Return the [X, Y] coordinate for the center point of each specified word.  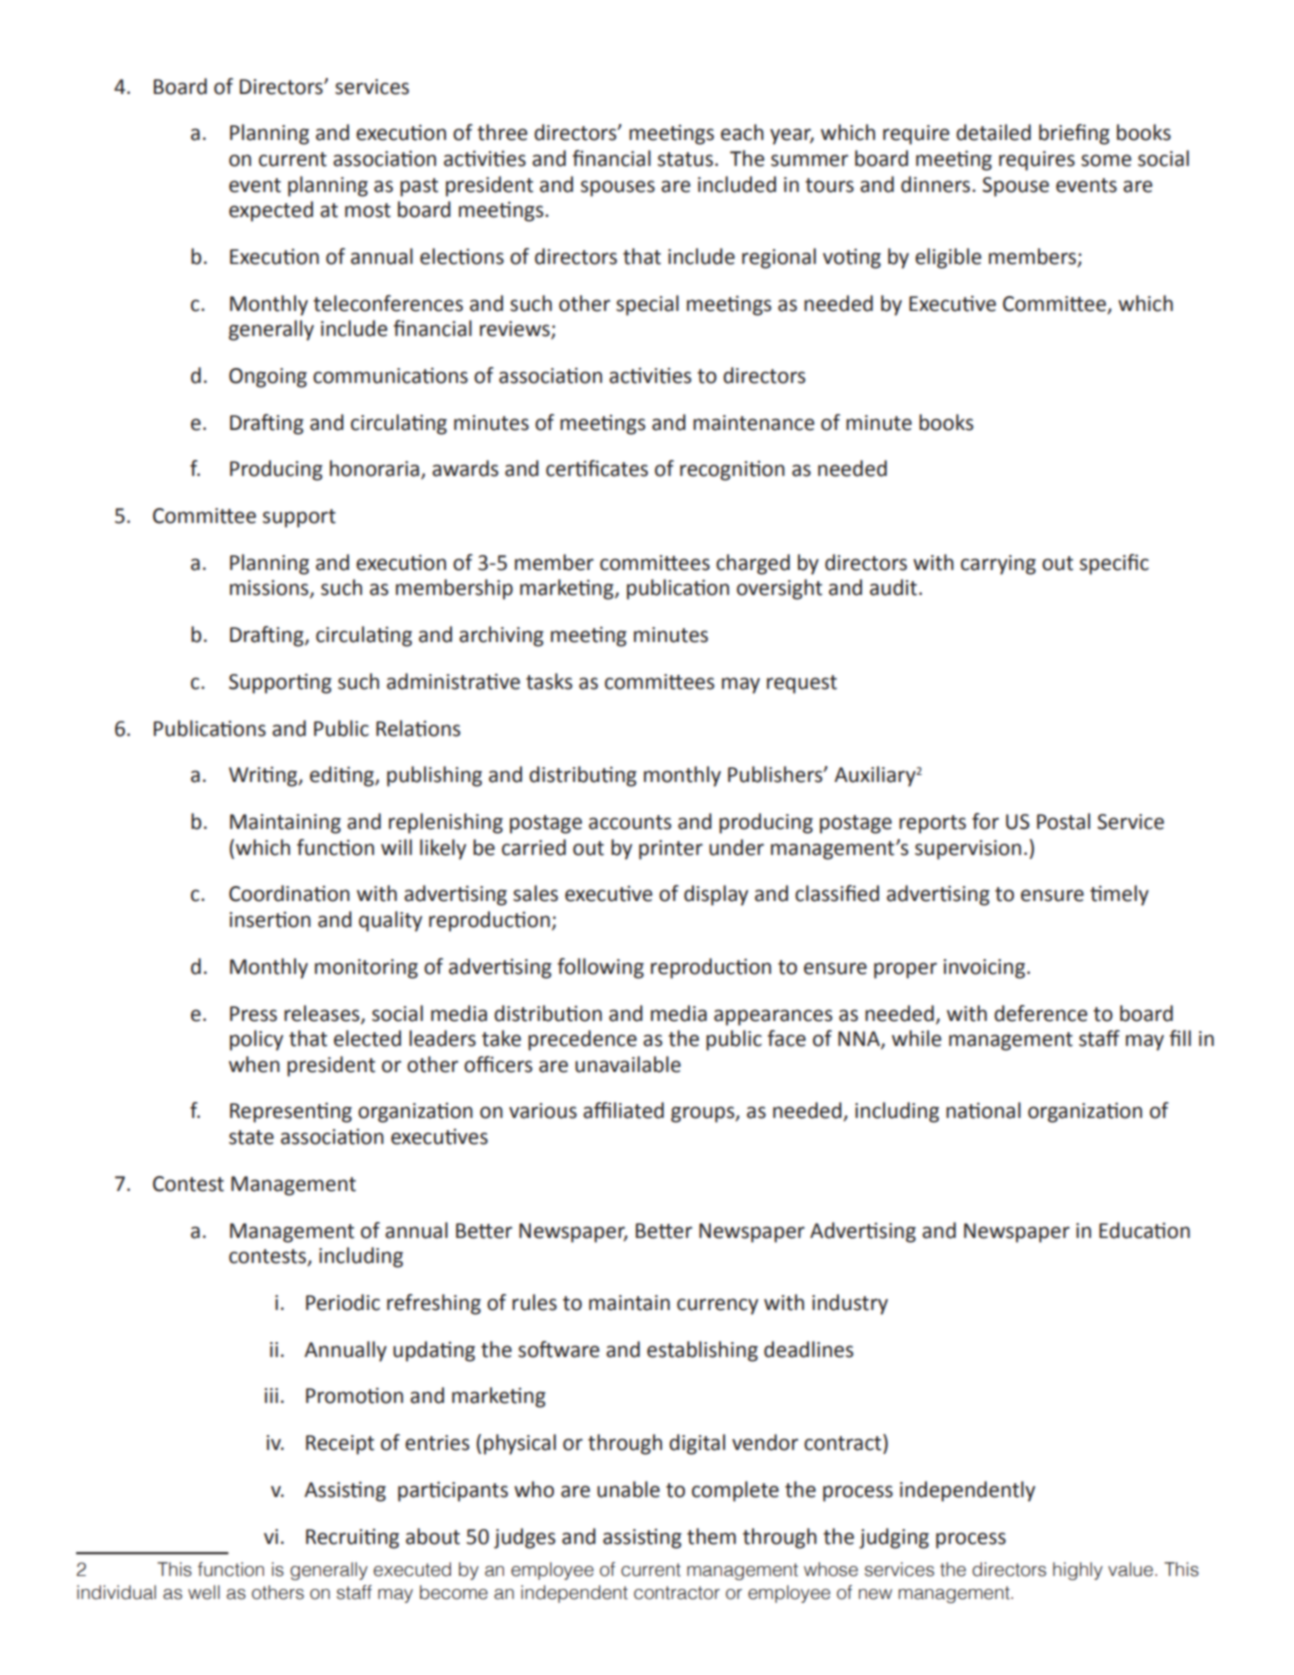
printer [671, 850]
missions [270, 589]
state [251, 1137]
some [1106, 160]
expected [271, 211]
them [711, 1536]
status [685, 159]
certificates [597, 468]
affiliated [623, 1110]
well [204, 1592]
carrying [998, 565]
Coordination [289, 893]
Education [1144, 1230]
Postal [1063, 821]
